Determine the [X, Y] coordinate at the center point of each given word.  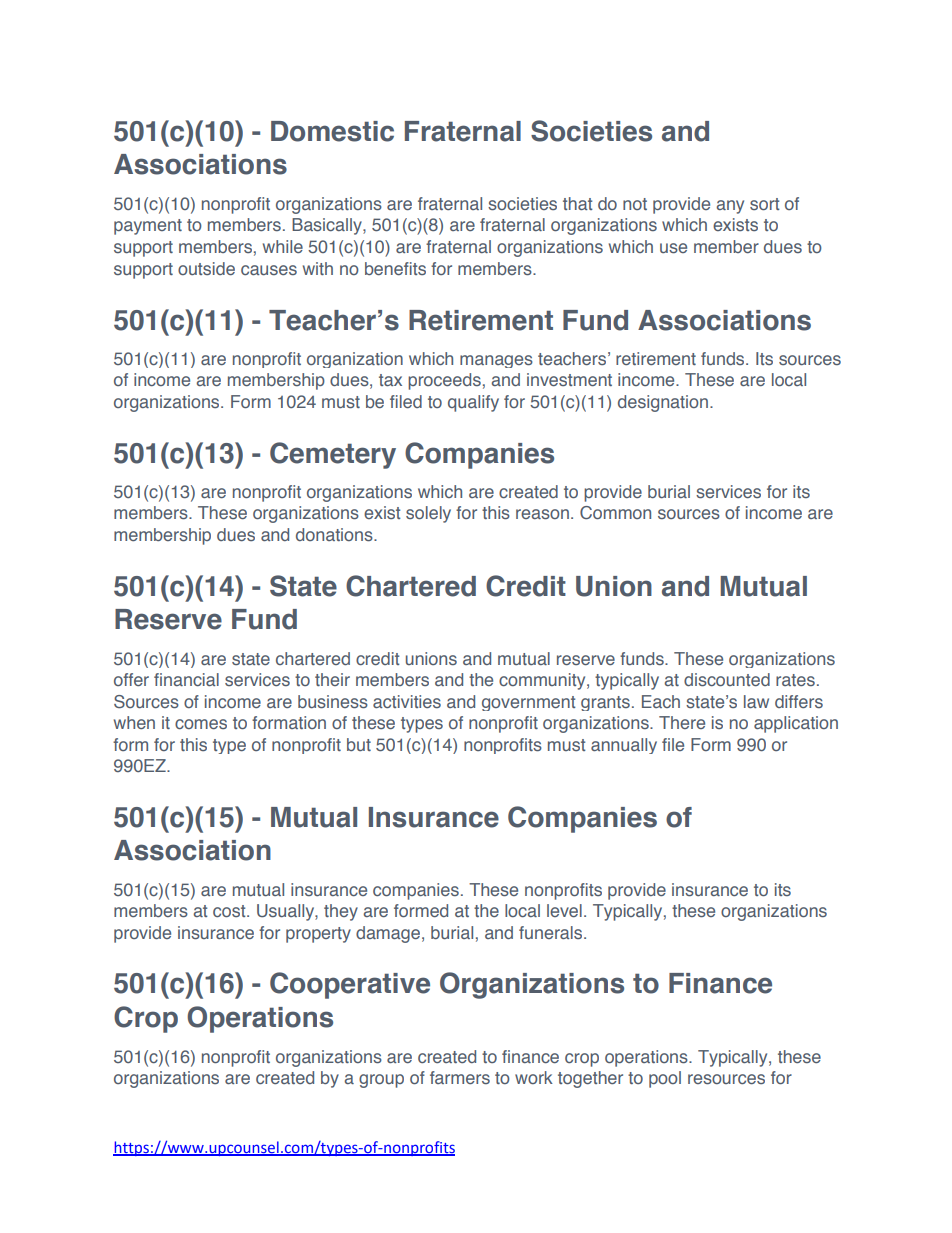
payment [148, 227]
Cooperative [350, 985]
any [730, 207]
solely [428, 514]
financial [186, 679]
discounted [727, 679]
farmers [460, 1077]
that [578, 203]
